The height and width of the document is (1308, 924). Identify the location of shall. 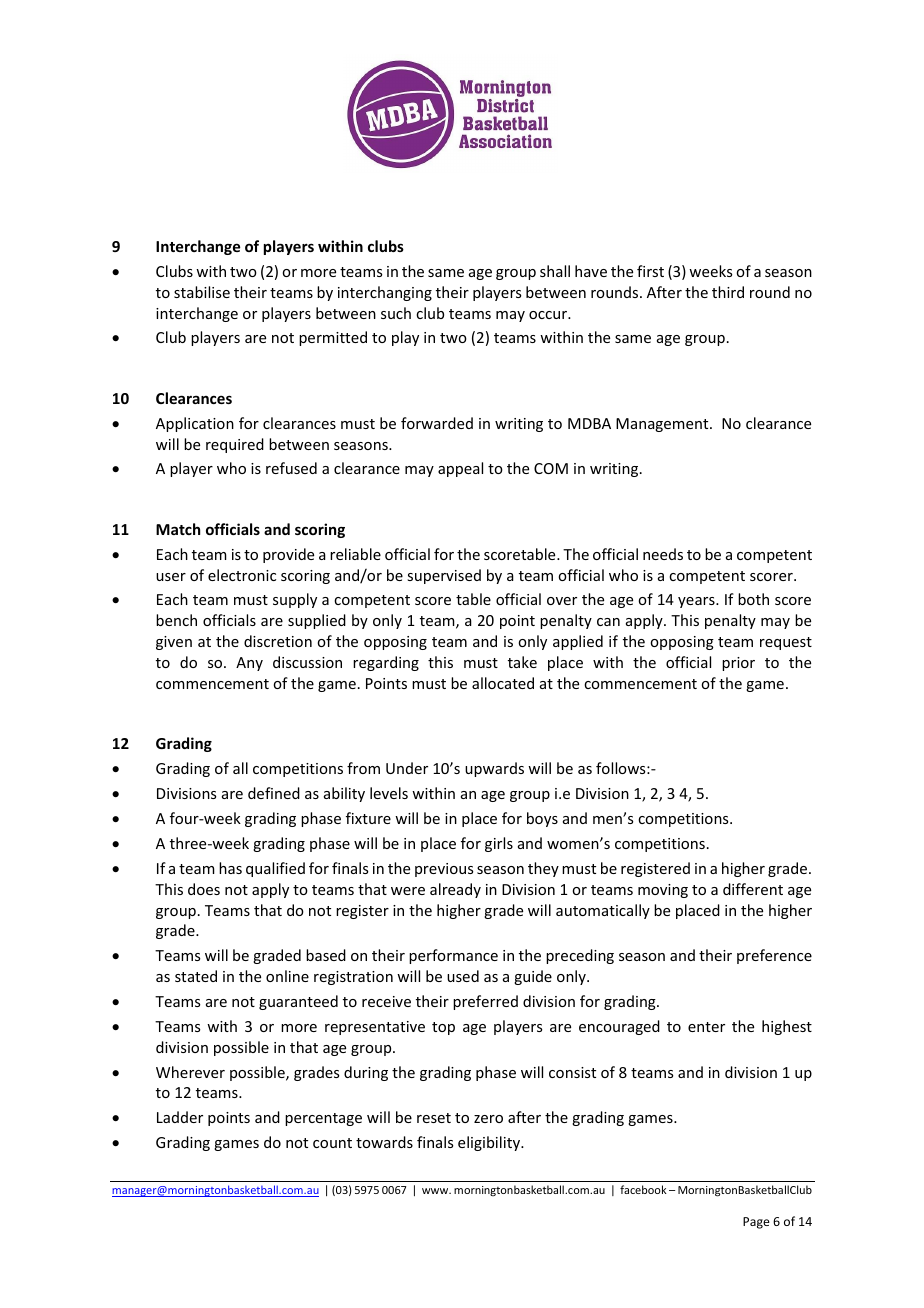
(555, 271).
